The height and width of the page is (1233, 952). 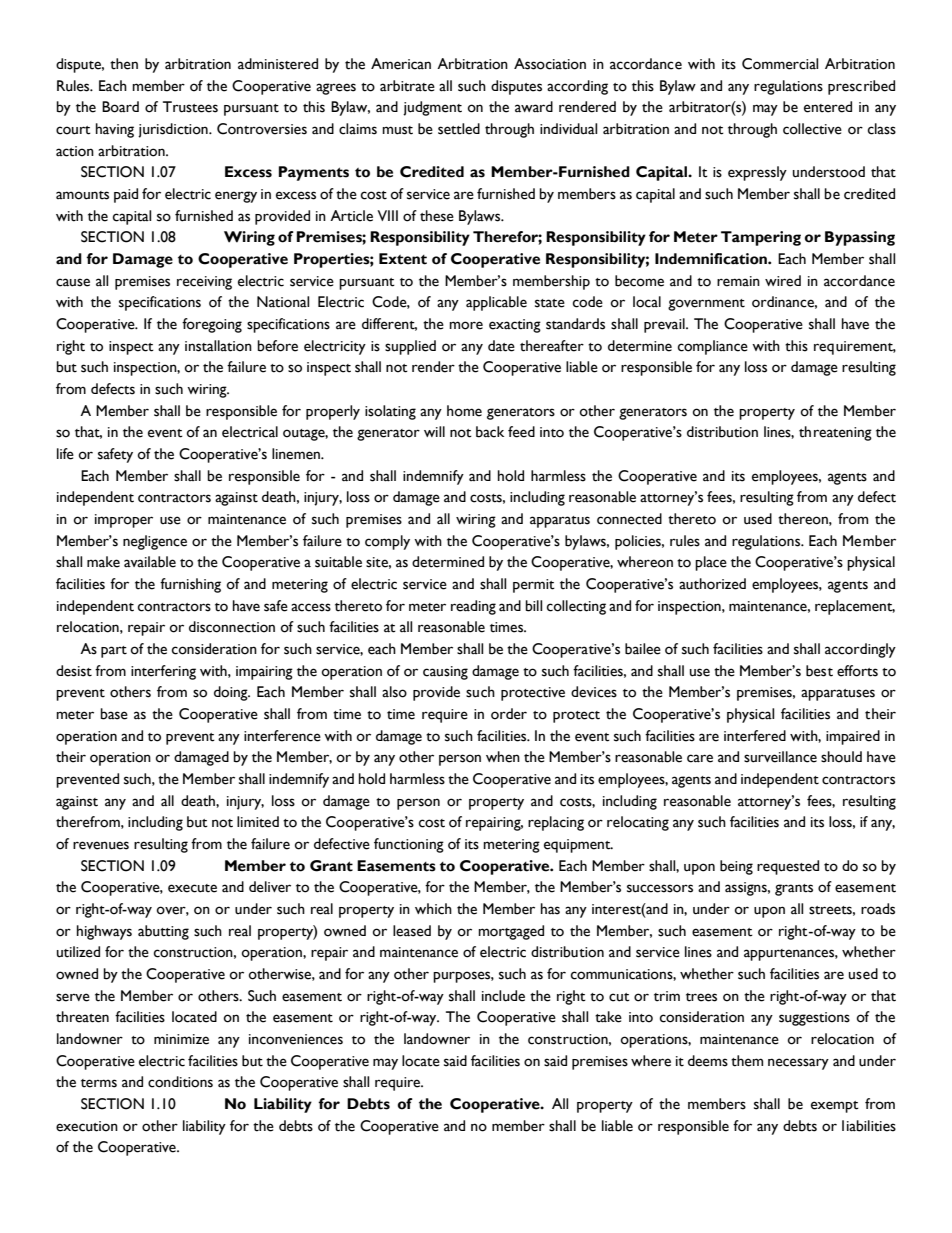 What do you see at coordinates (490, 432) in the page?
I see `back` at bounding box center [490, 432].
